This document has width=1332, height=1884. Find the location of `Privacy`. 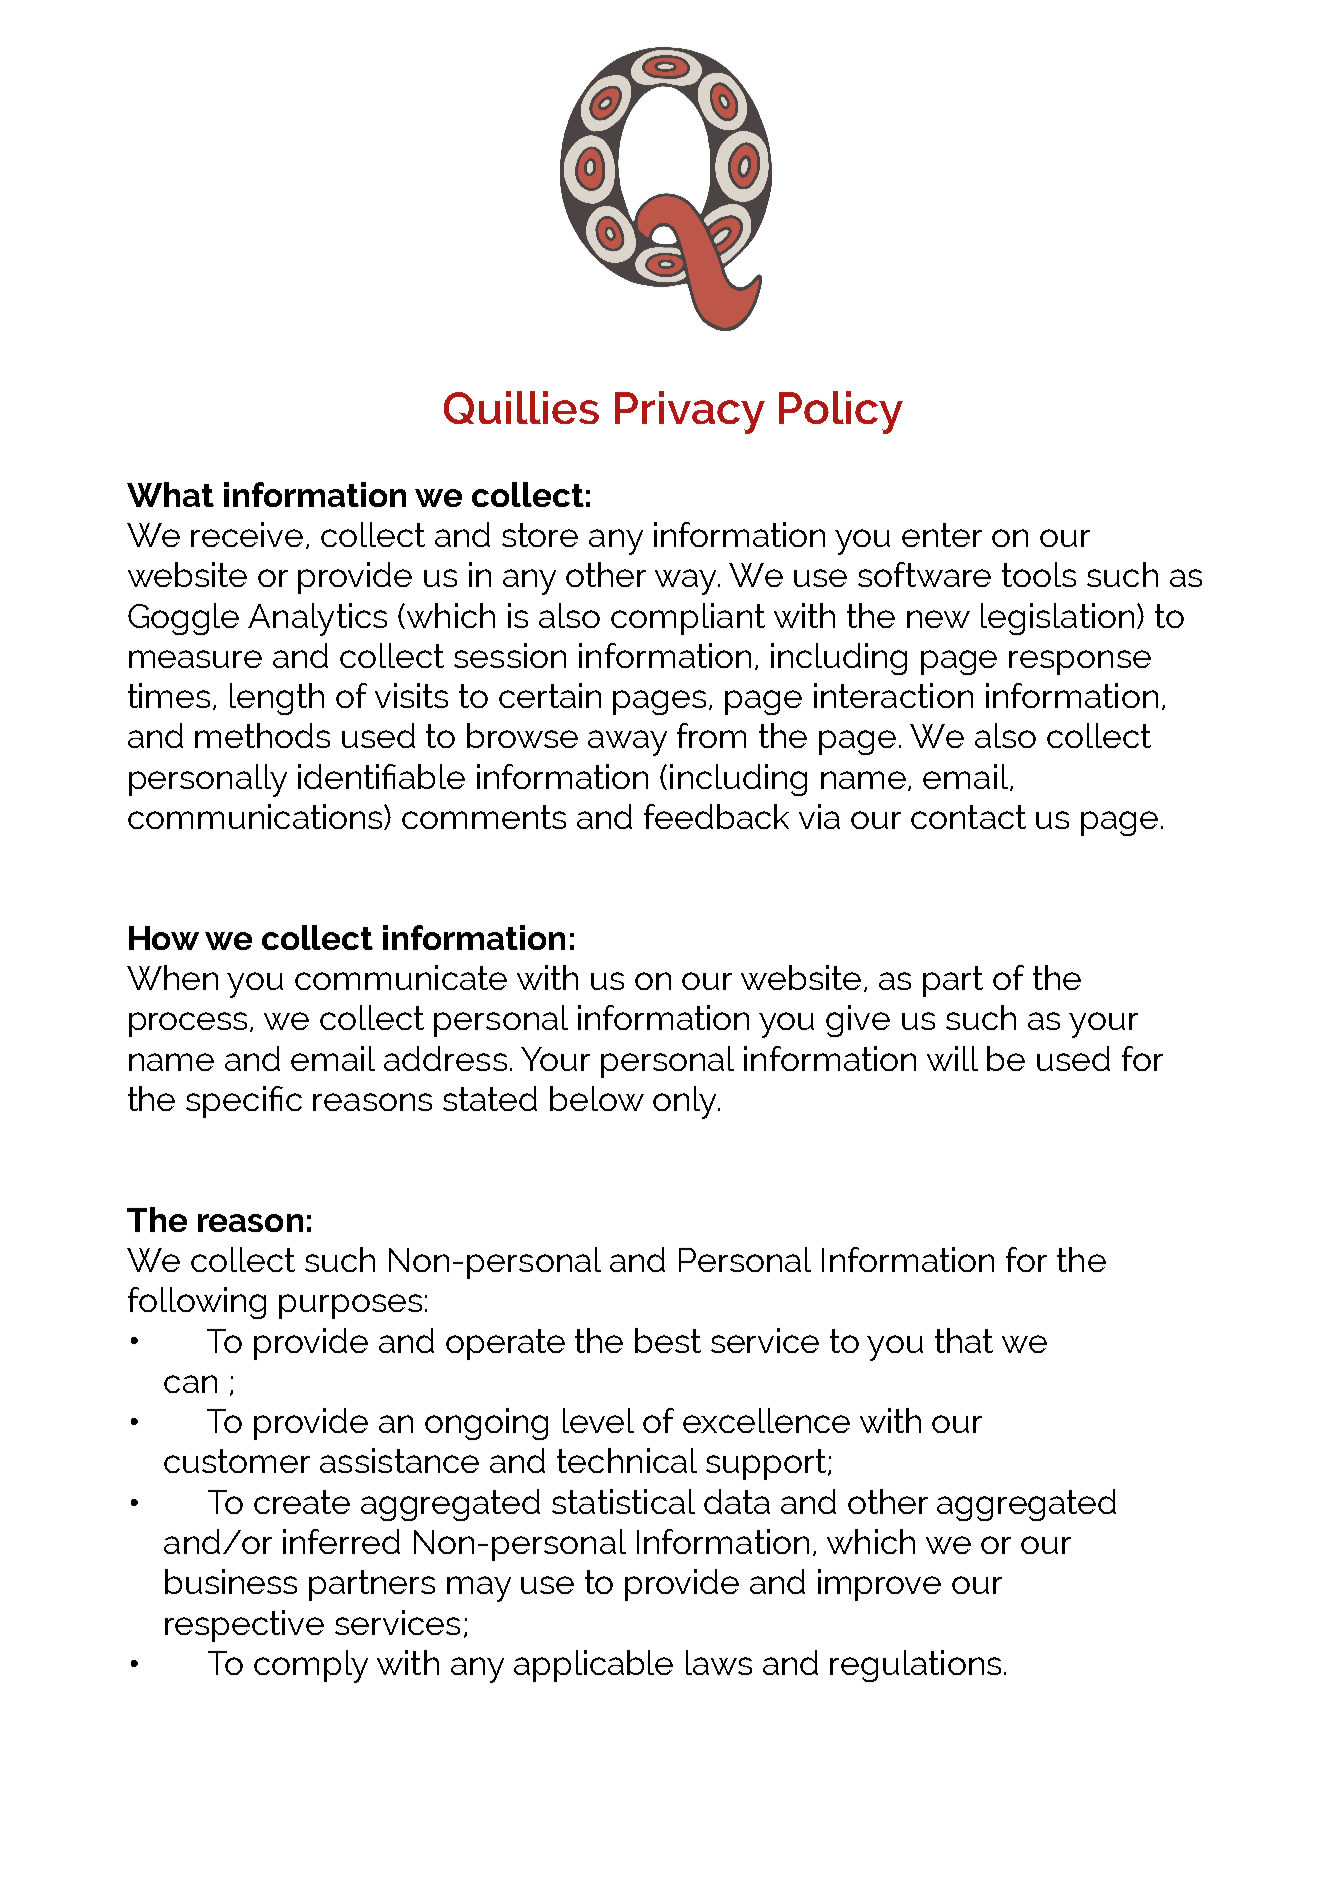

Privacy is located at coordinates (690, 412).
